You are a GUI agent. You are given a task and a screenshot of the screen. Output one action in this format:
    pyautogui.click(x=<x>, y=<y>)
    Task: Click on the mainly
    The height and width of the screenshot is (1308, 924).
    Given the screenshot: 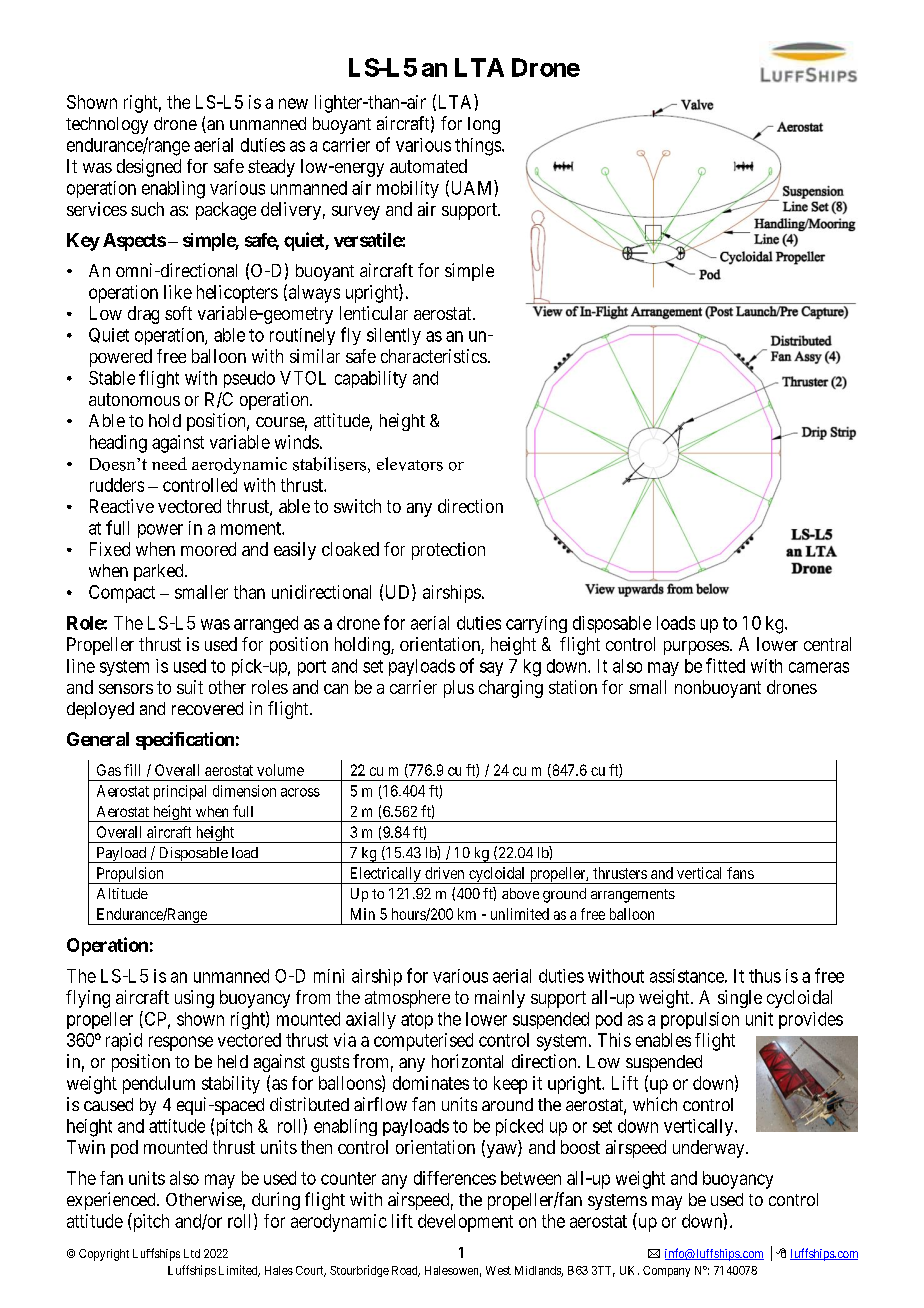 What is the action you would take?
    pyautogui.click(x=500, y=999)
